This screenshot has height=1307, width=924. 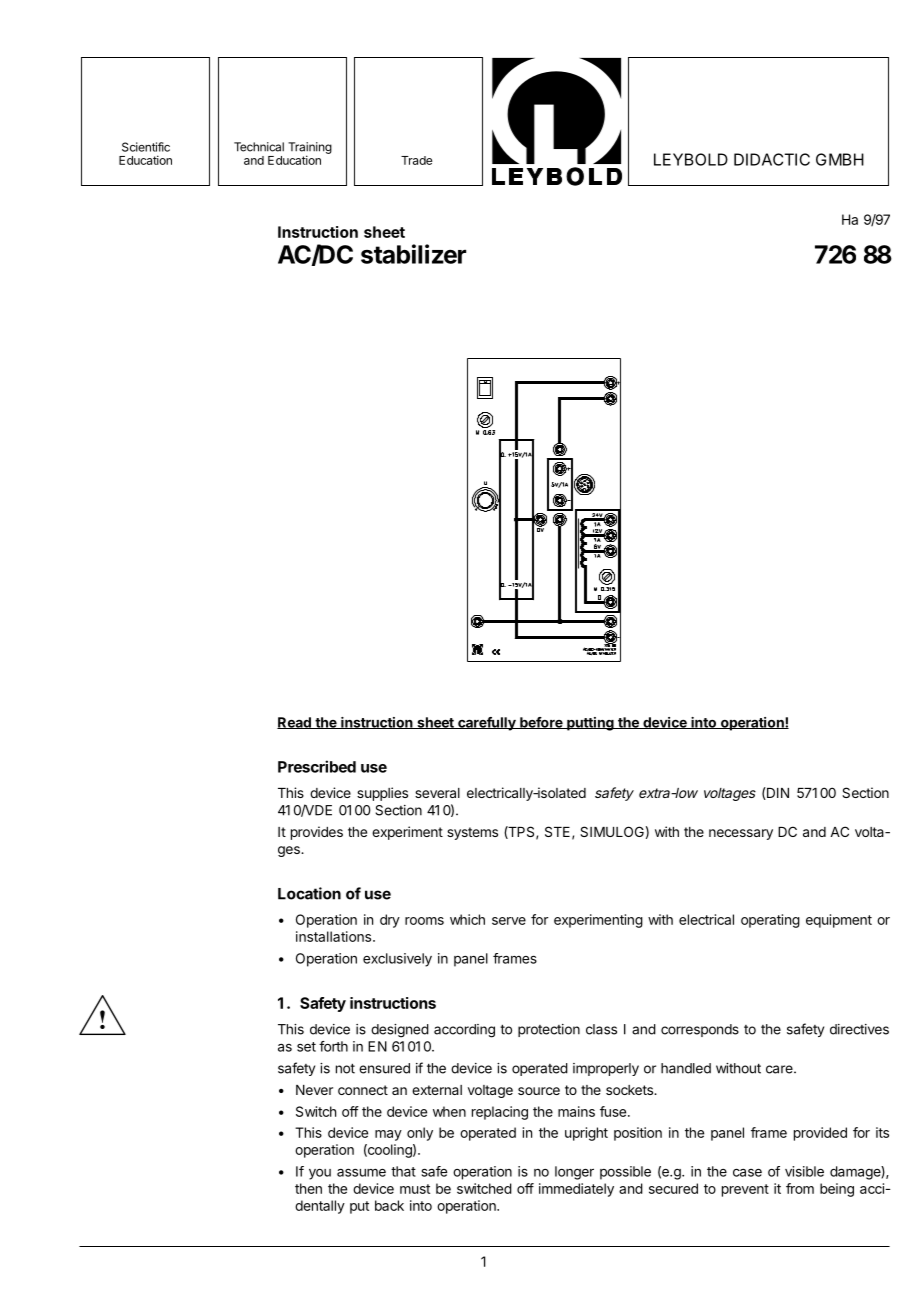 What do you see at coordinates (541, 723) in the screenshot?
I see `before` at bounding box center [541, 723].
